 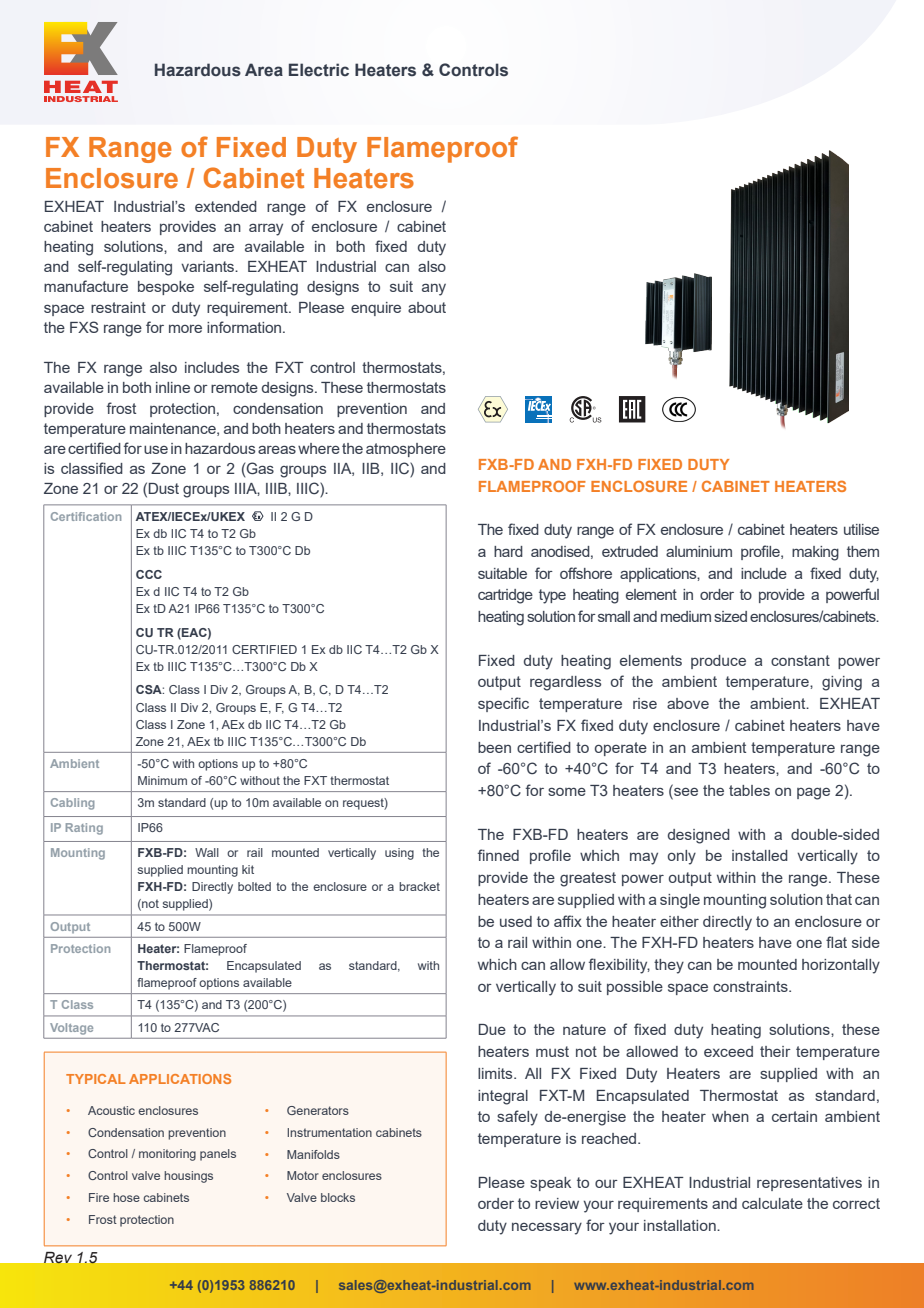 I want to click on installed, so click(x=760, y=855).
